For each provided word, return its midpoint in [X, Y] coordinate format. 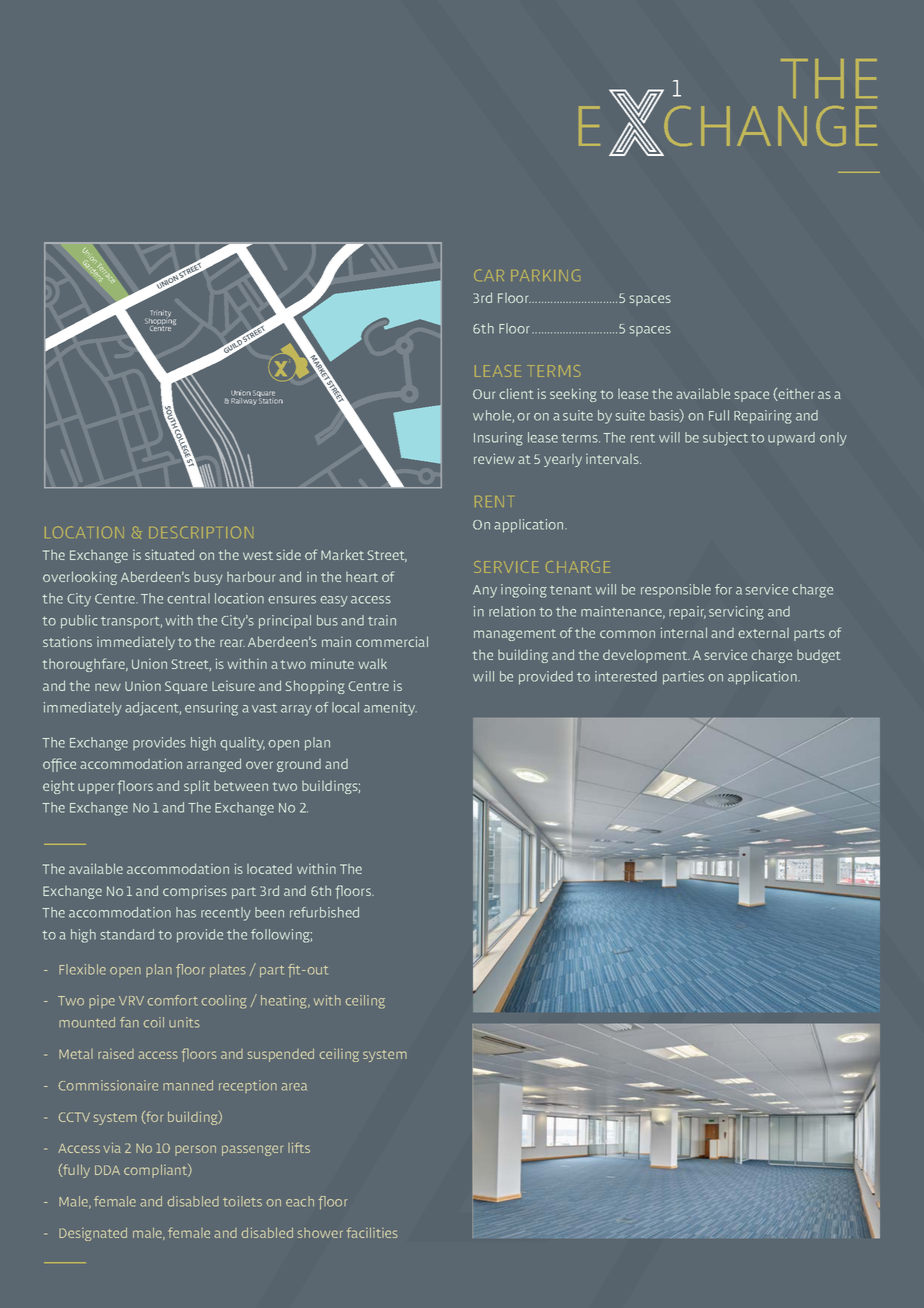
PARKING [545, 275]
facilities [372, 1232]
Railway [244, 401]
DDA [107, 1170]
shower [320, 1233]
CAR [489, 275]
